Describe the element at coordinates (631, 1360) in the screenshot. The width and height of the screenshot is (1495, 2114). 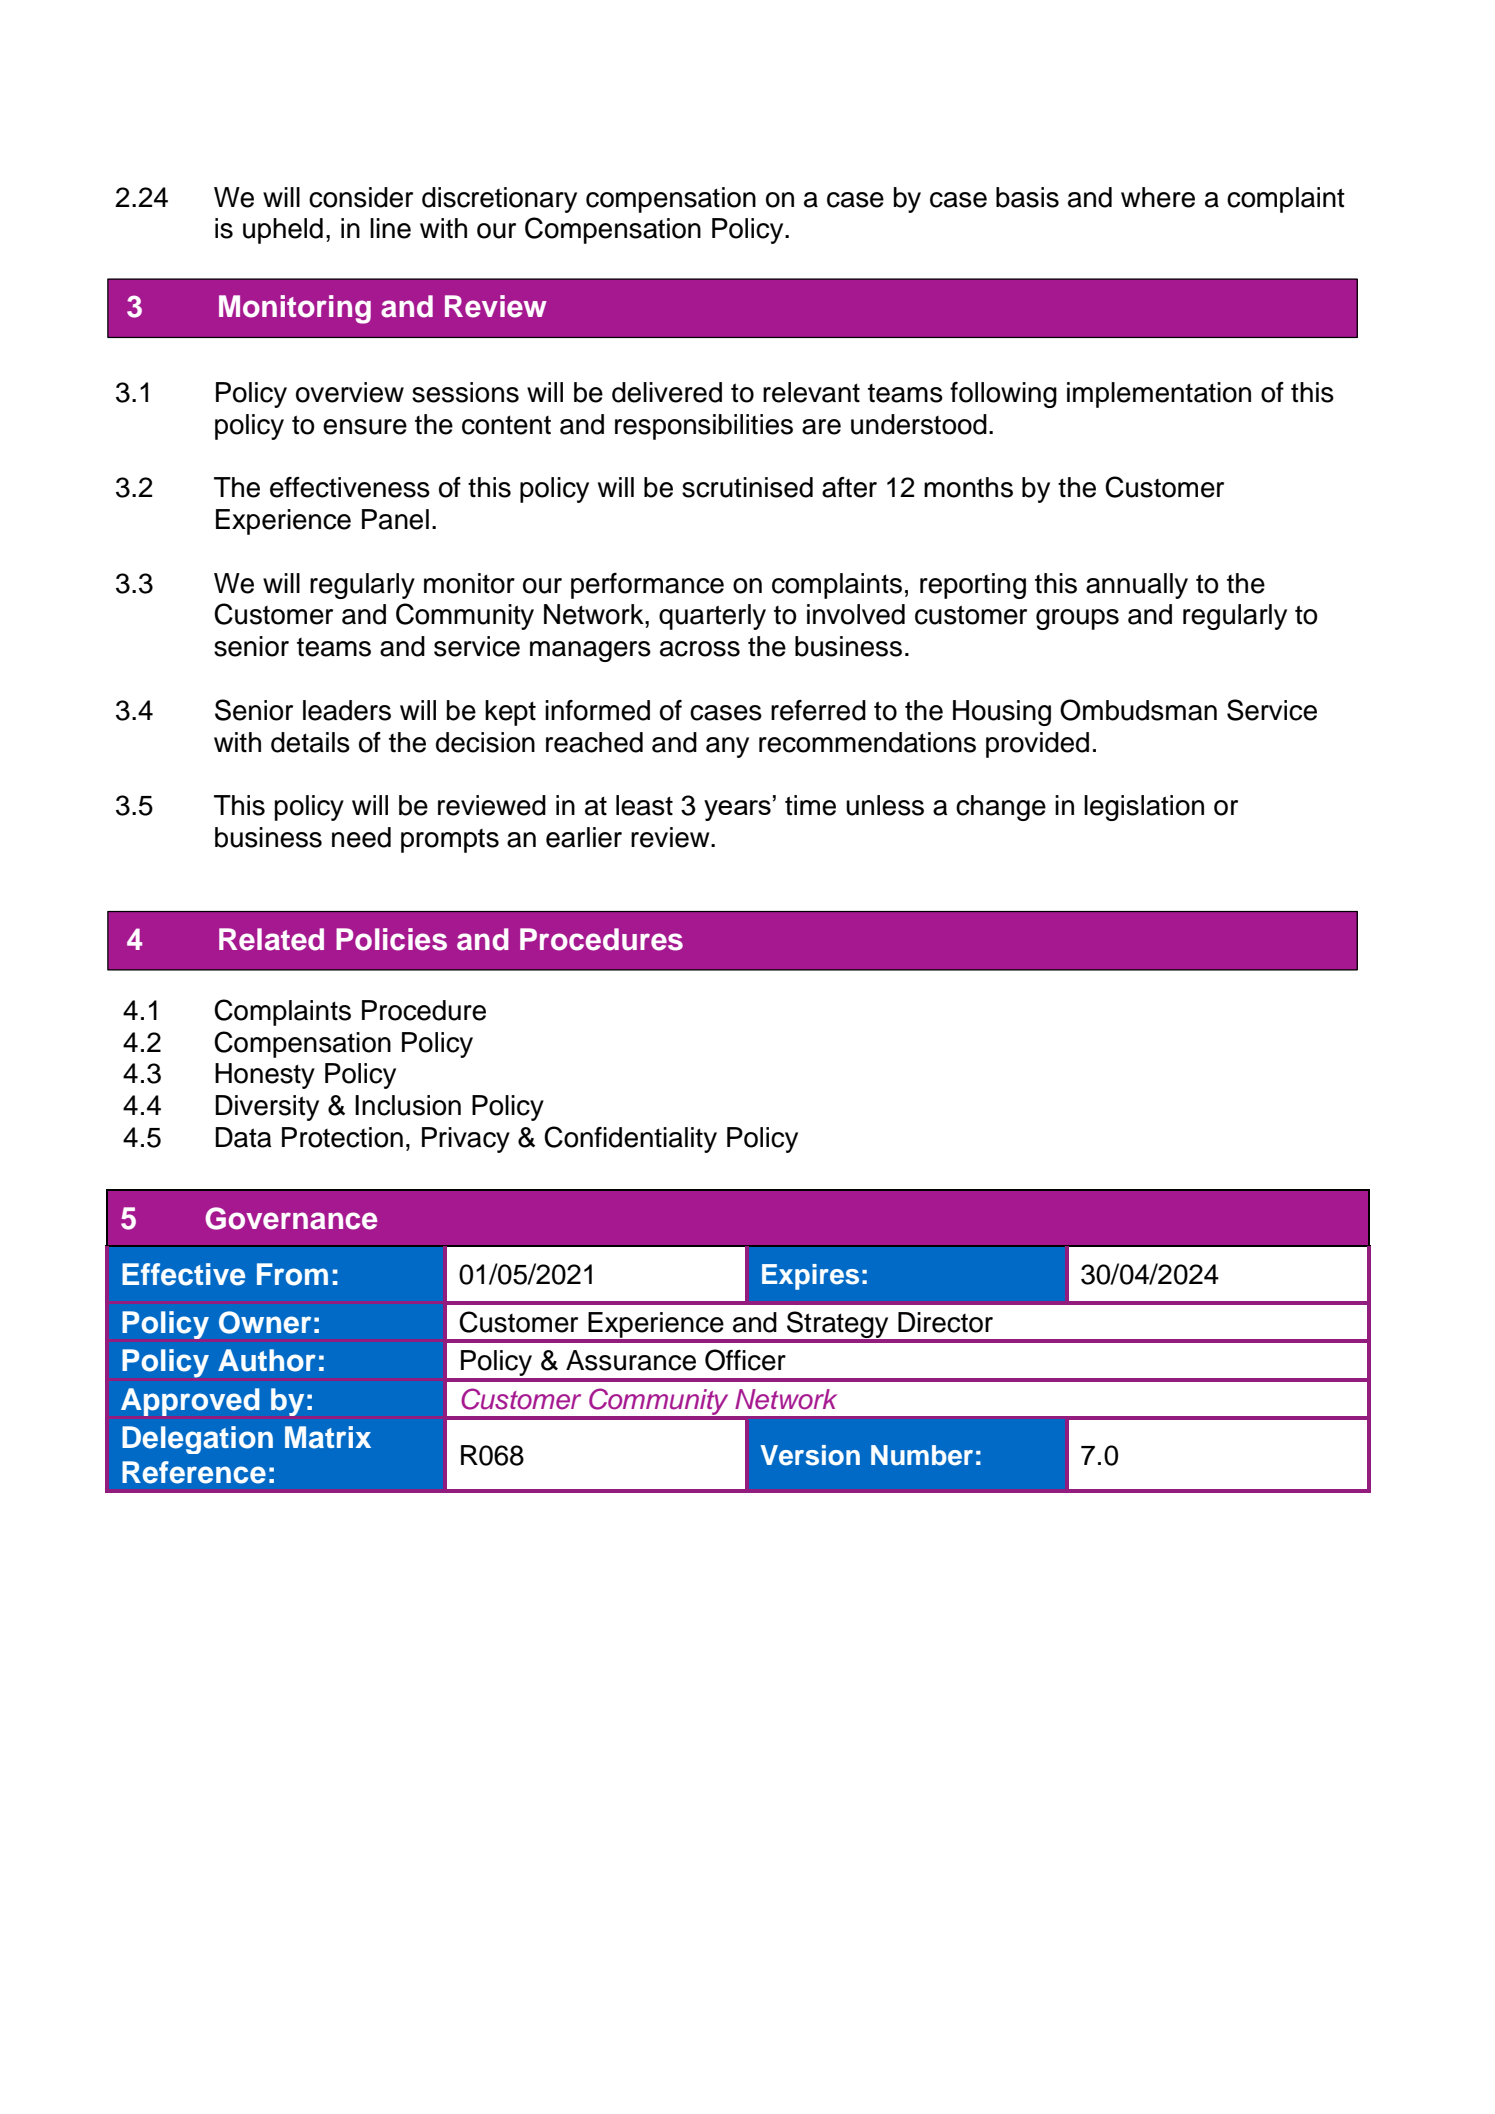
I see `Assurance` at that location.
